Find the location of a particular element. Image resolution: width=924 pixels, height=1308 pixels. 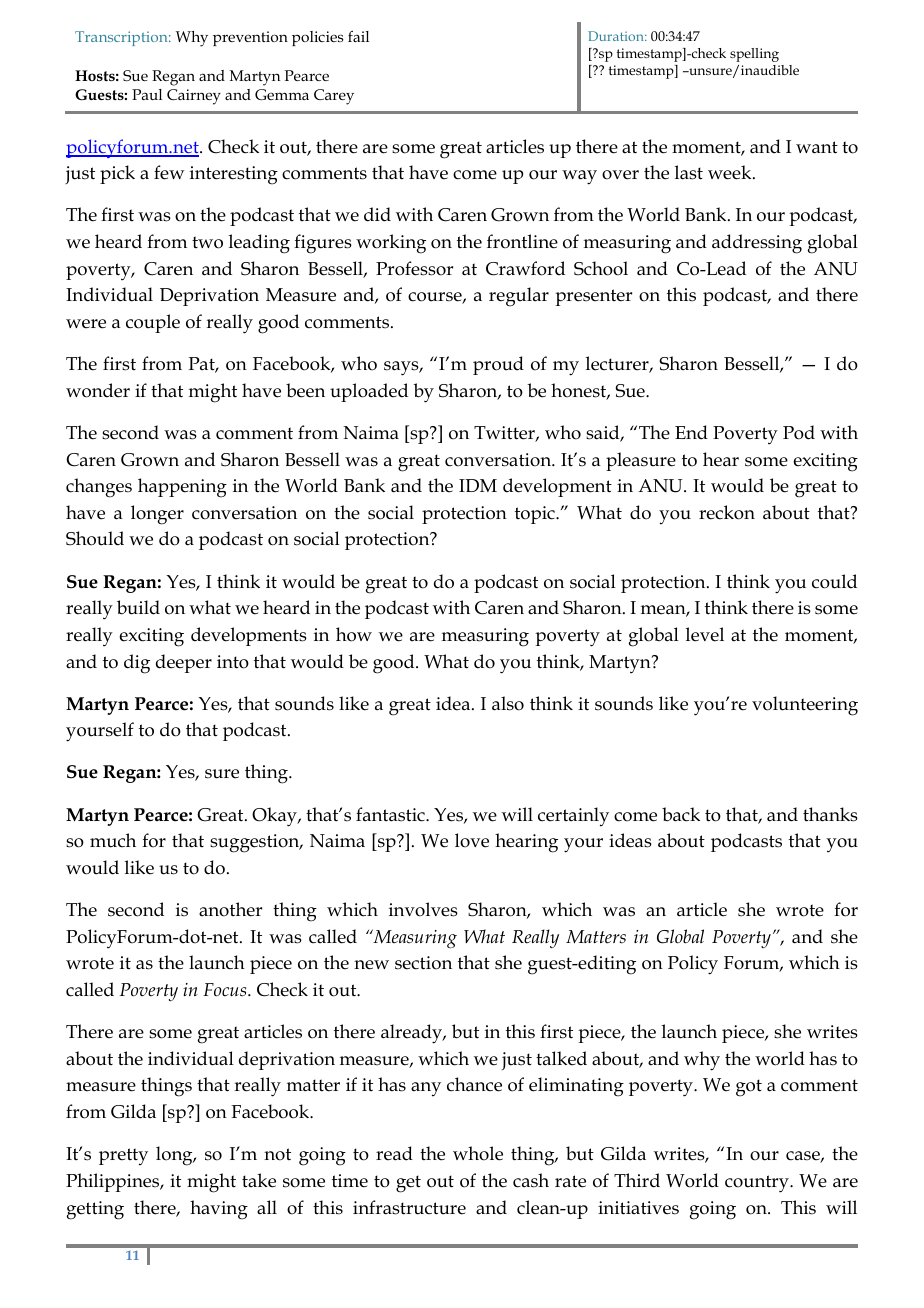

another is located at coordinates (230, 909).
